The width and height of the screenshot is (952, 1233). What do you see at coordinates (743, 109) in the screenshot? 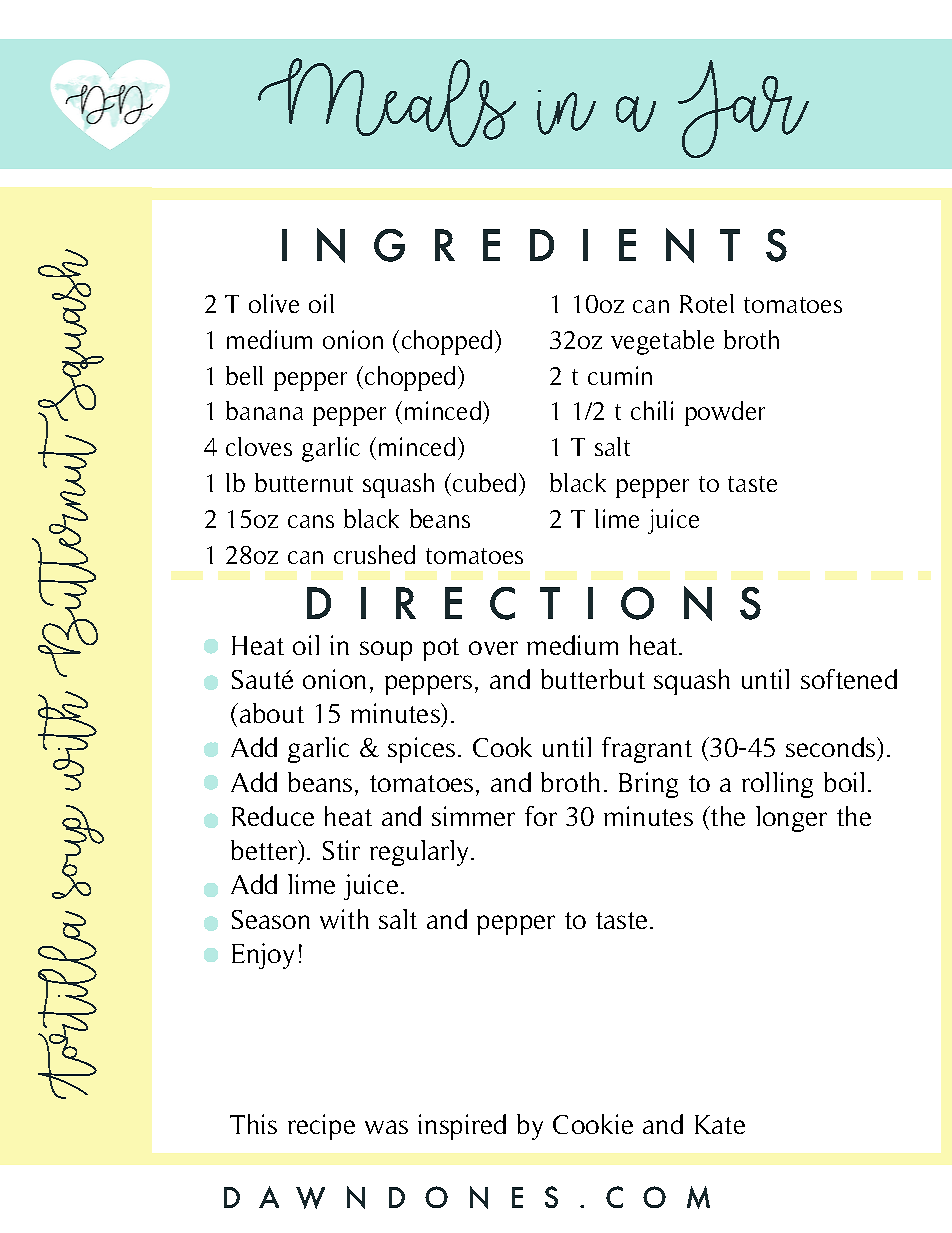
I see `Jar` at bounding box center [743, 109].
